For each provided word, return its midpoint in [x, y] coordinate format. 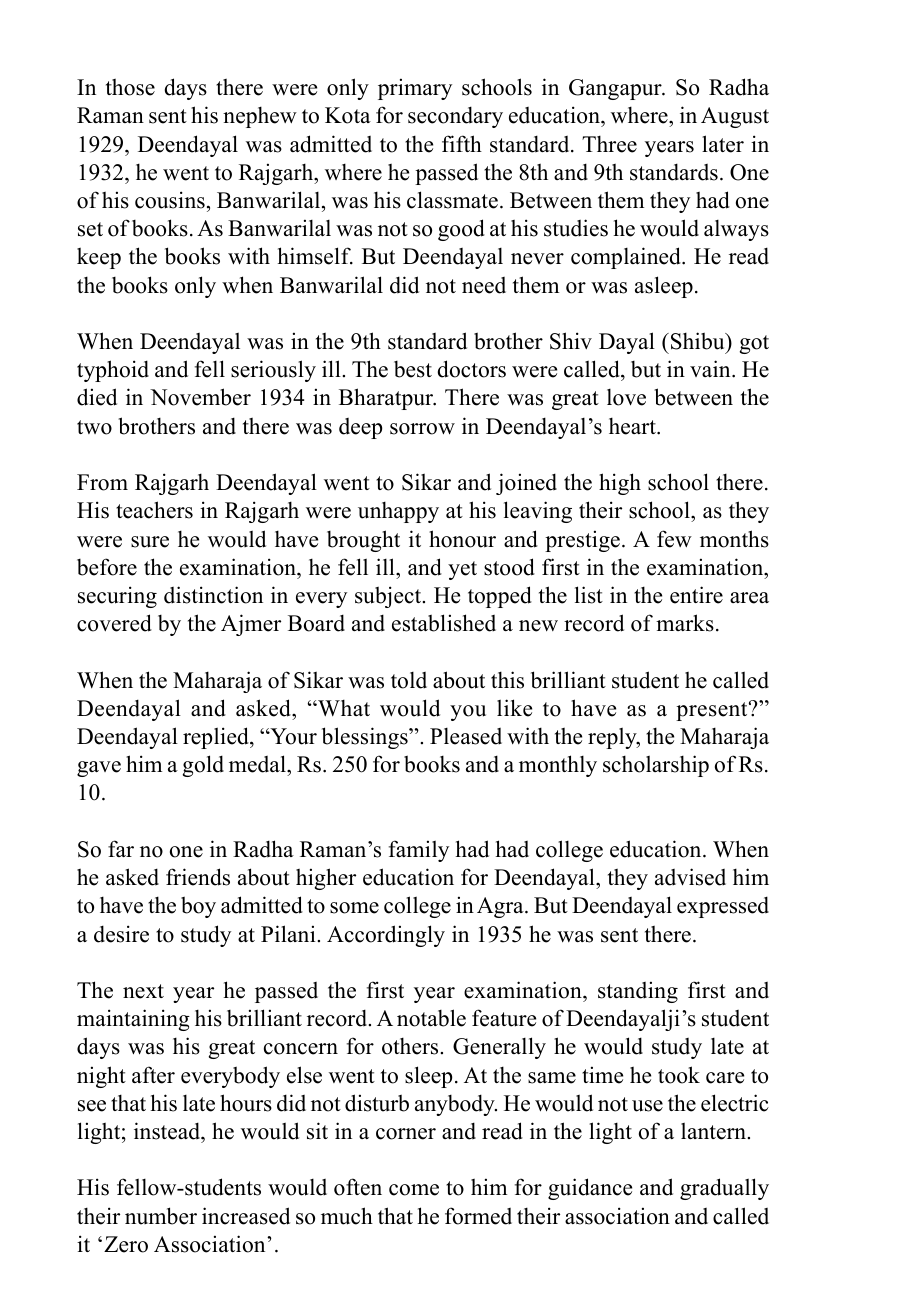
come [414, 1190]
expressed [723, 907]
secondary [455, 117]
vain [711, 368]
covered [114, 623]
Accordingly [386, 936]
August [735, 117]
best [413, 369]
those [130, 87]
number [161, 1216]
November [200, 397]
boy [198, 907]
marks [685, 623]
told [409, 680]
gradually [724, 1189]
